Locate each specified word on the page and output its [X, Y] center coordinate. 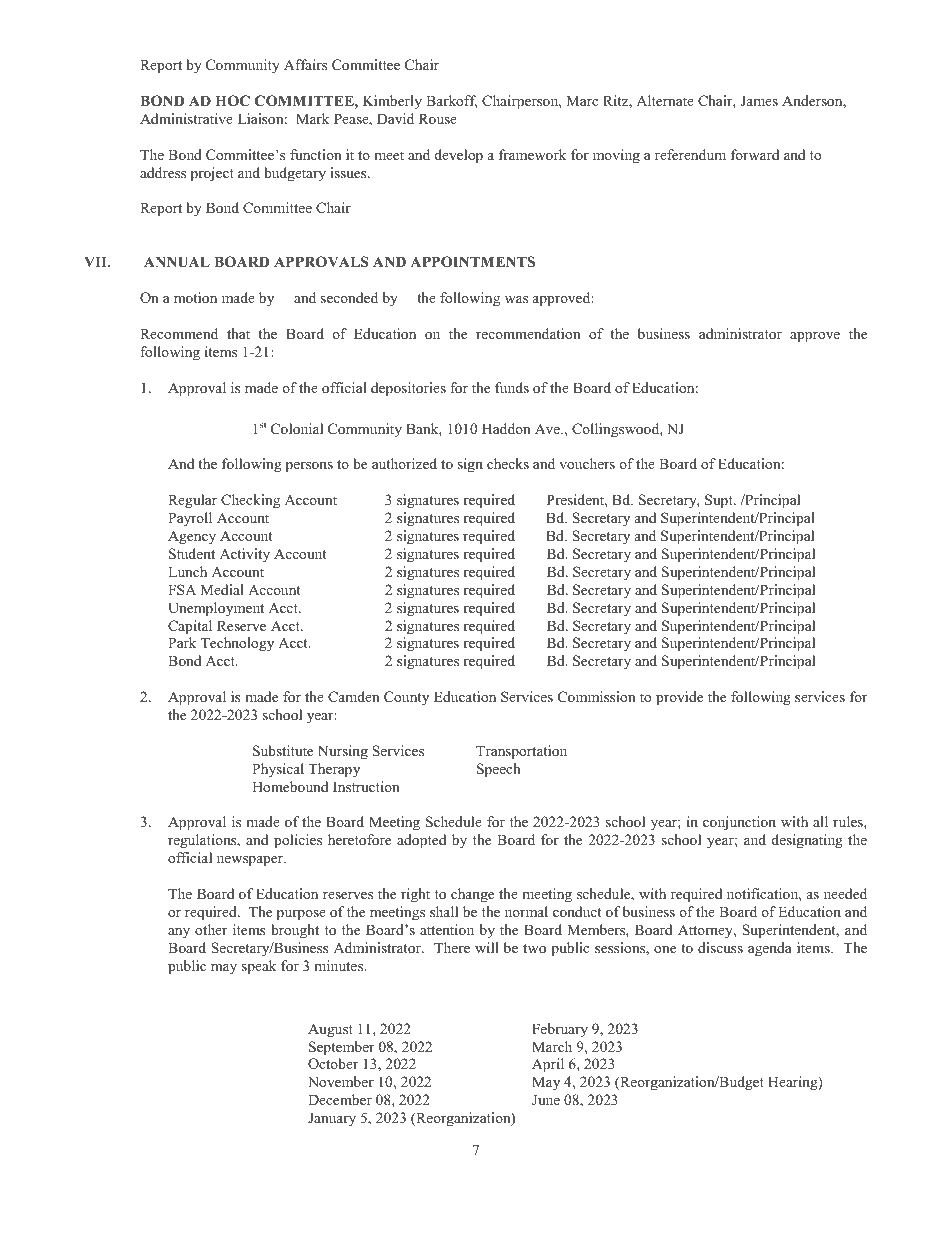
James [759, 100]
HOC [232, 101]
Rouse [438, 118]
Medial [222, 589]
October [333, 1064]
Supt [720, 501]
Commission [597, 697]
